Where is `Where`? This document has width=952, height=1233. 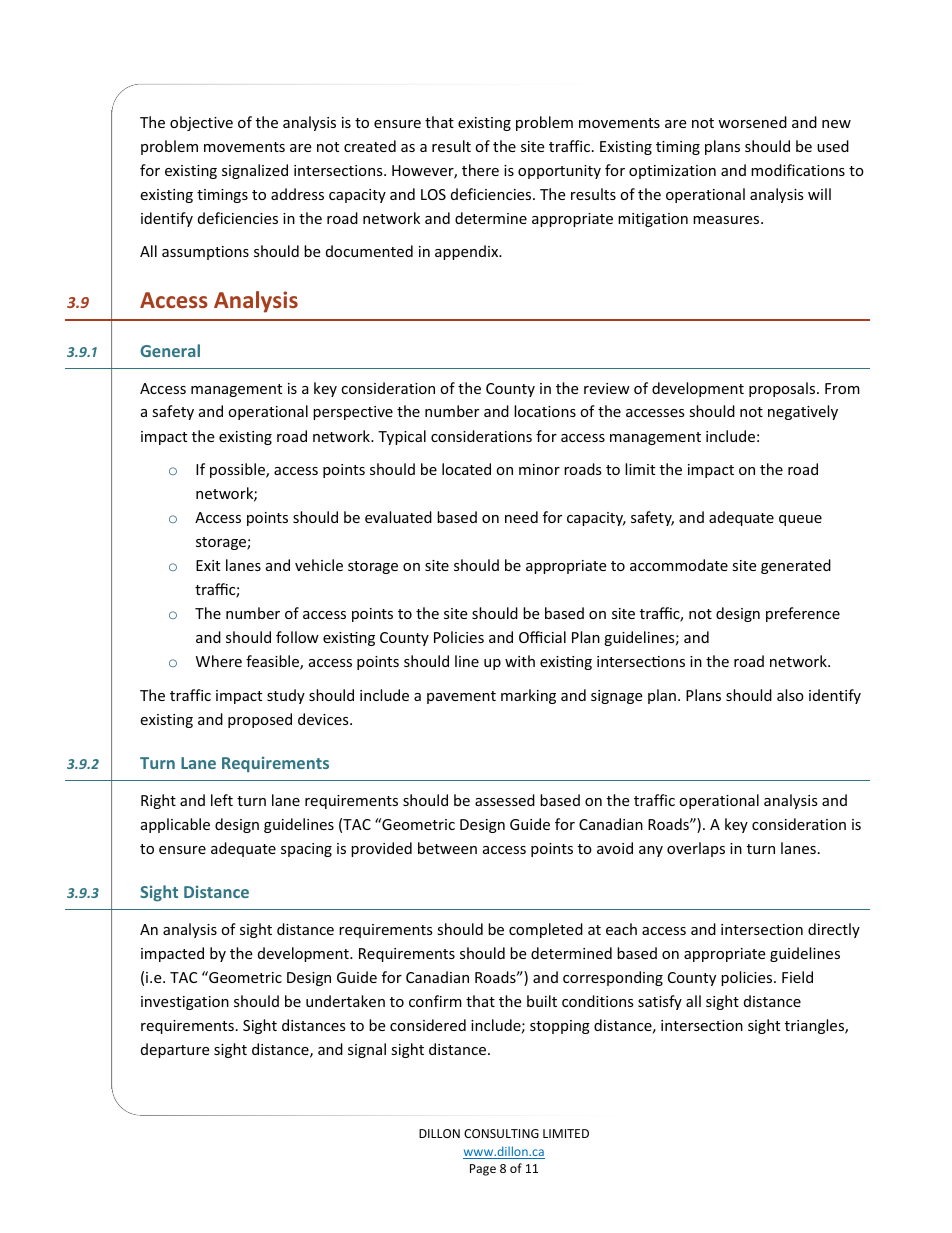 Where is located at coordinates (219, 661).
